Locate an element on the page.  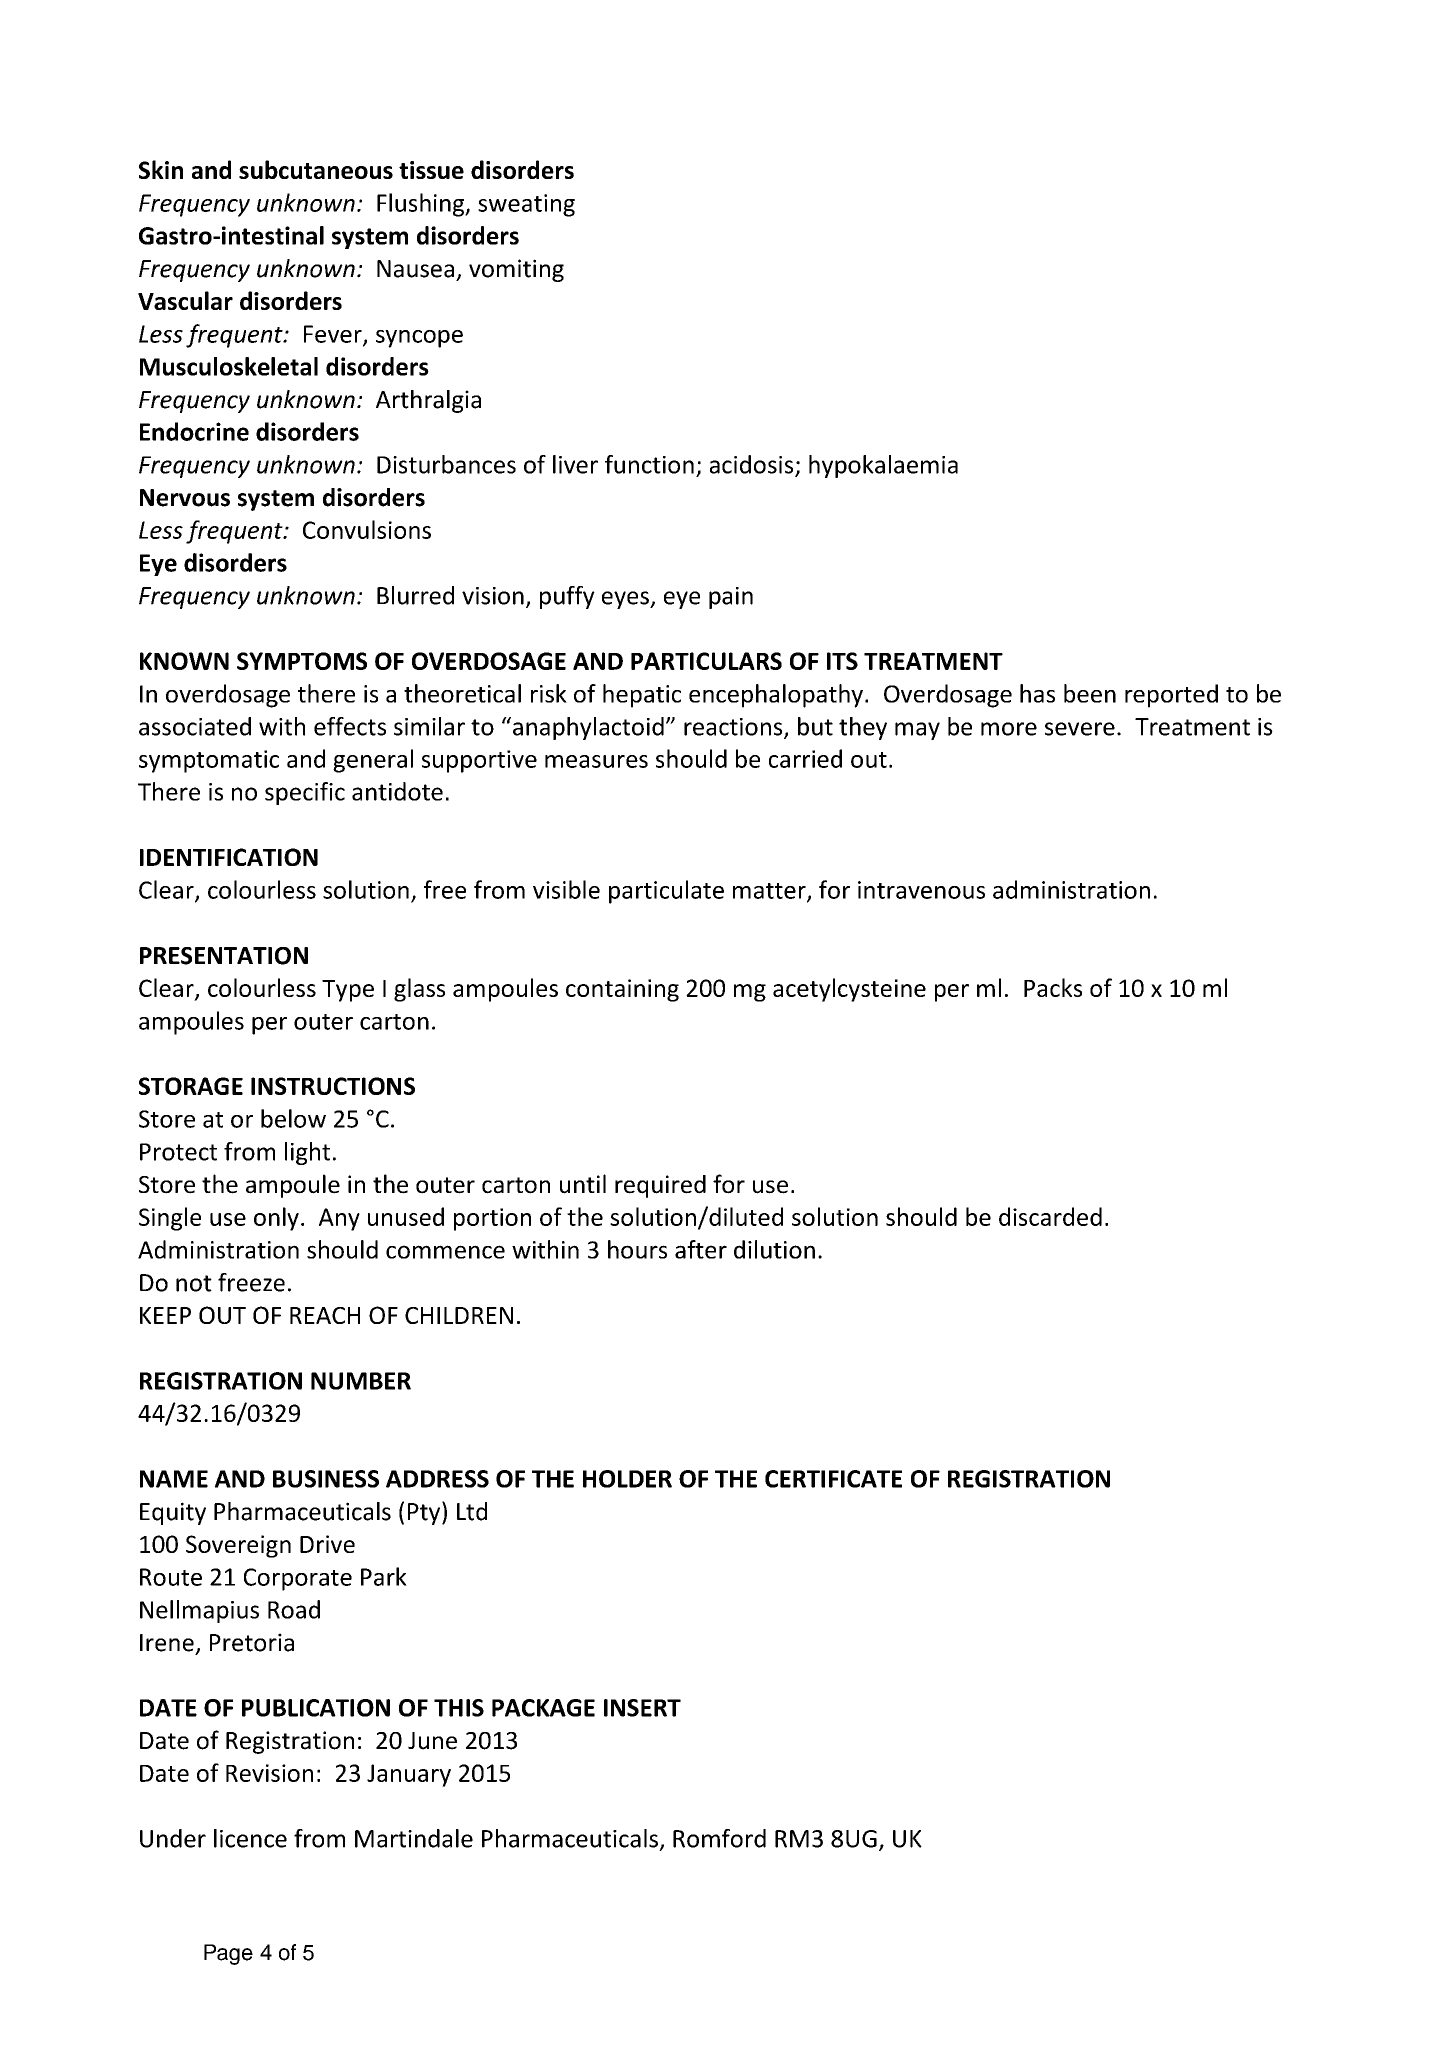
subcutaneous is located at coordinates (316, 169).
